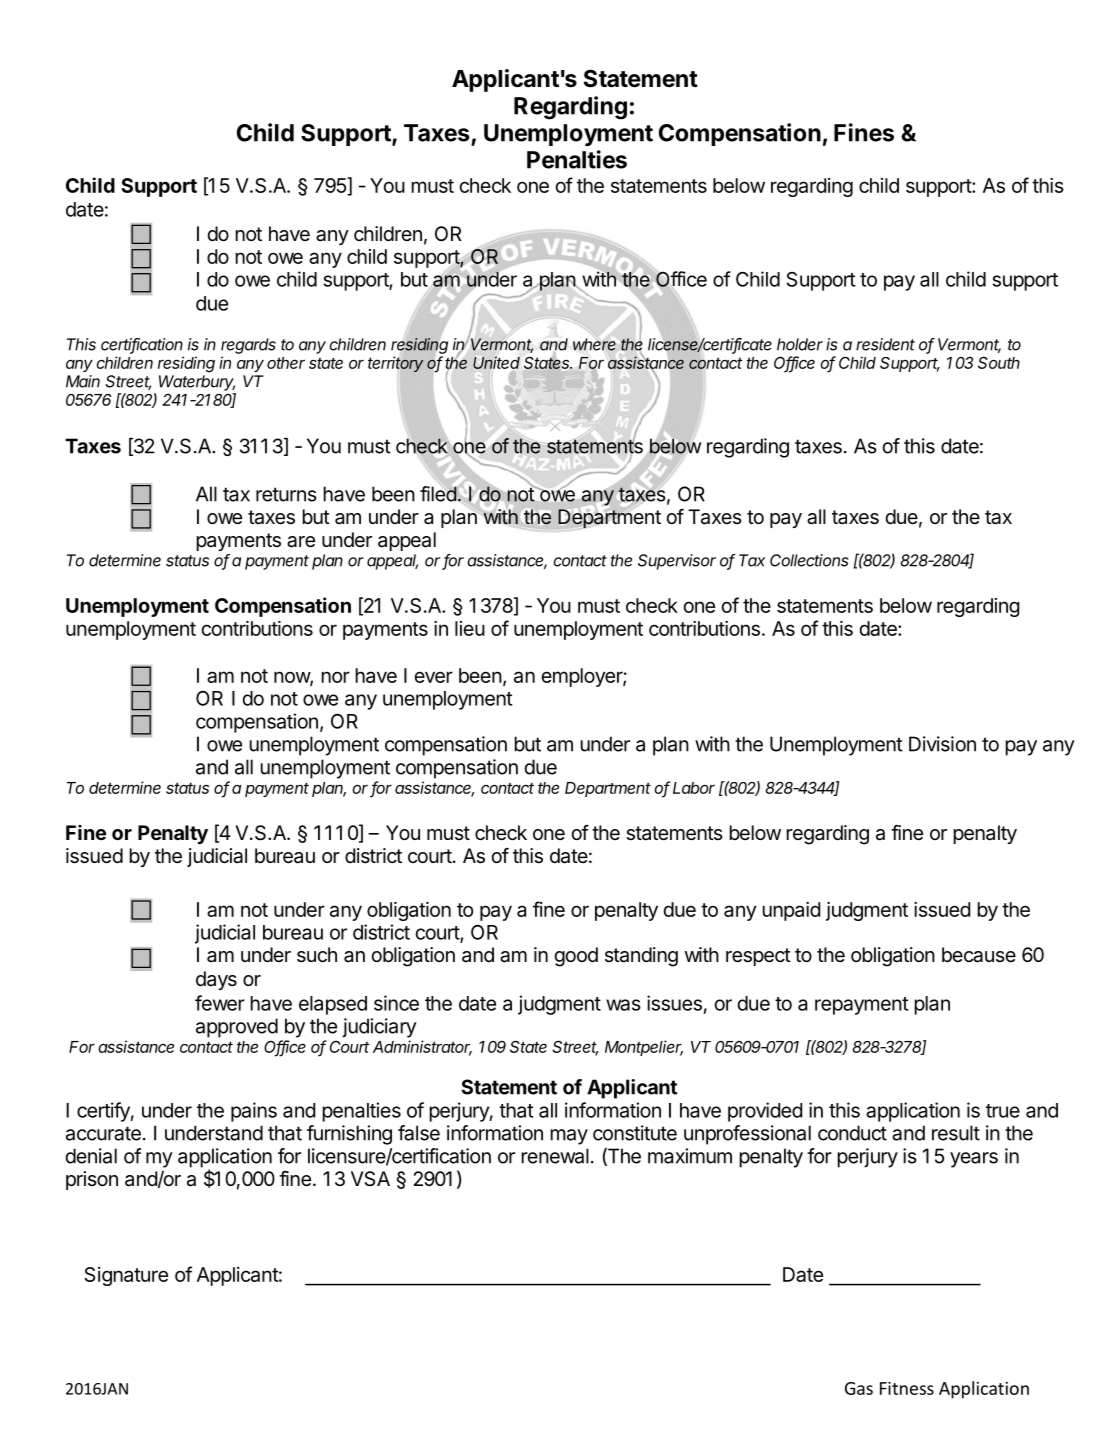 The width and height of the screenshot is (1107, 1432). I want to click on Fitness, so click(907, 1388).
